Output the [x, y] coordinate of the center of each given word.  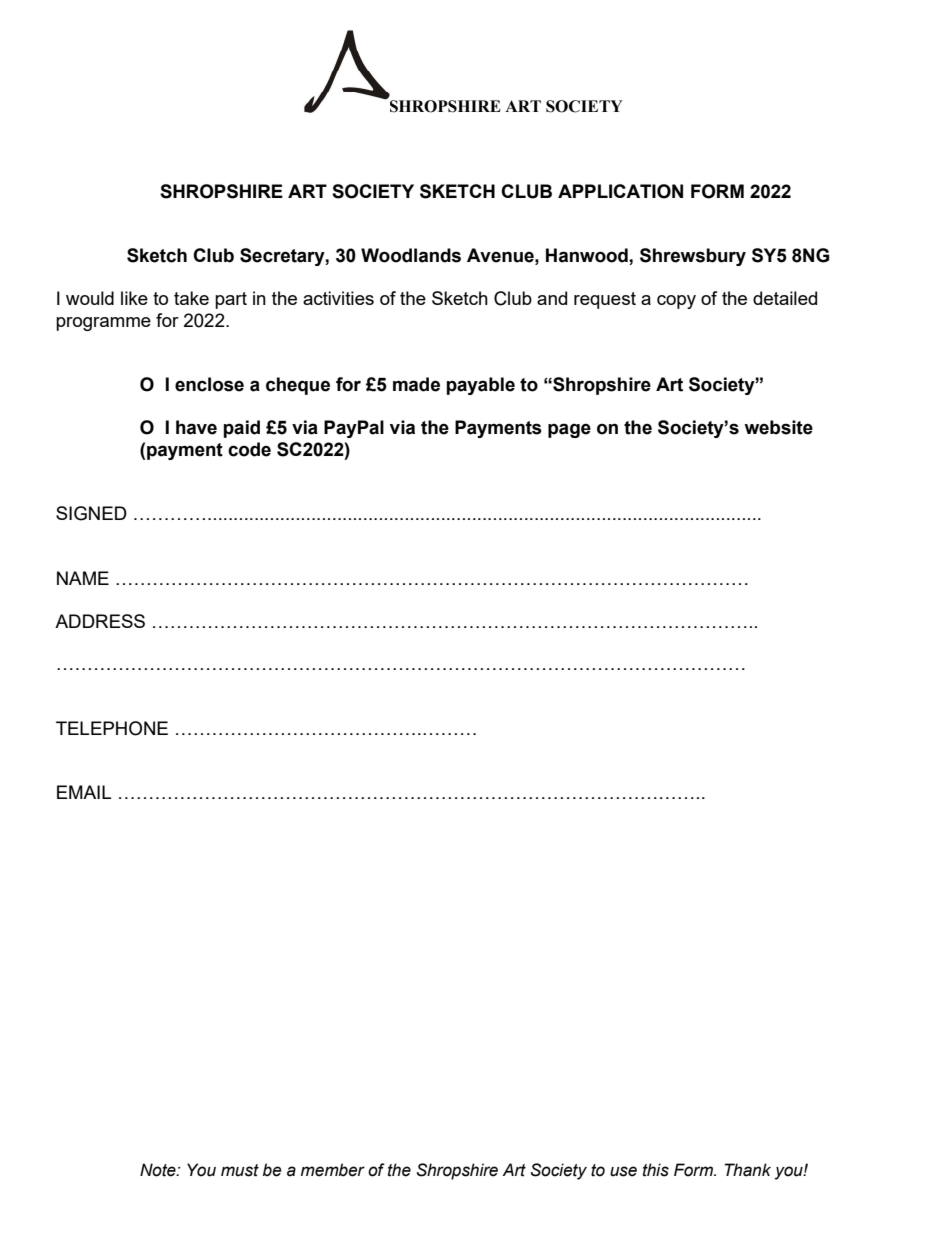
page [569, 430]
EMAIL [84, 792]
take [191, 298]
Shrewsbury [693, 257]
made [416, 384]
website [778, 427]
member [333, 1170]
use [623, 1171]
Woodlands [411, 255]
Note [159, 1170]
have [196, 427]
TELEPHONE [112, 728]
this [656, 1170]
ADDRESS [100, 621]
